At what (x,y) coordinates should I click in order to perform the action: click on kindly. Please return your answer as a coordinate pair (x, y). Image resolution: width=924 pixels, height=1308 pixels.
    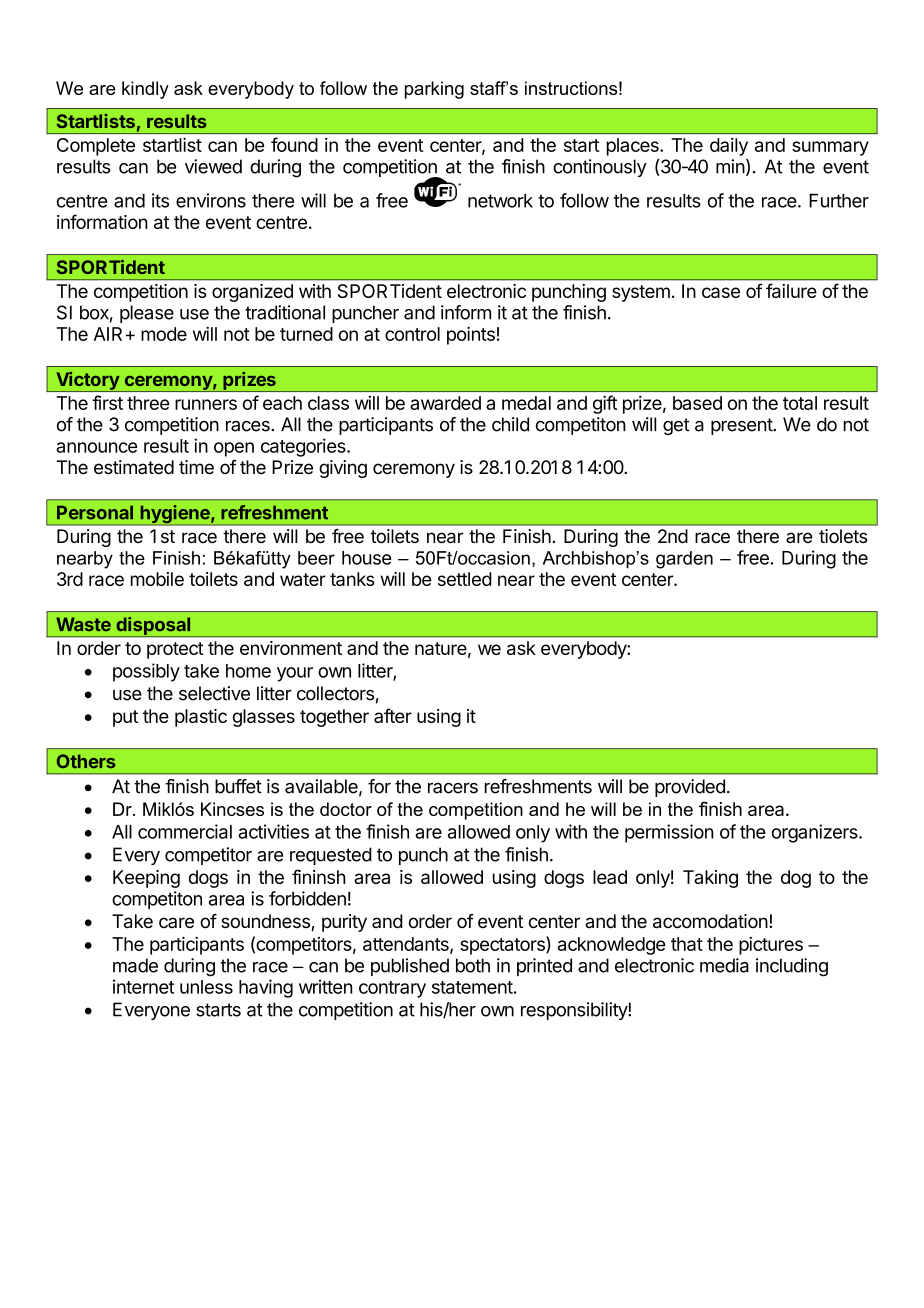
    Looking at the image, I should click on (145, 90).
